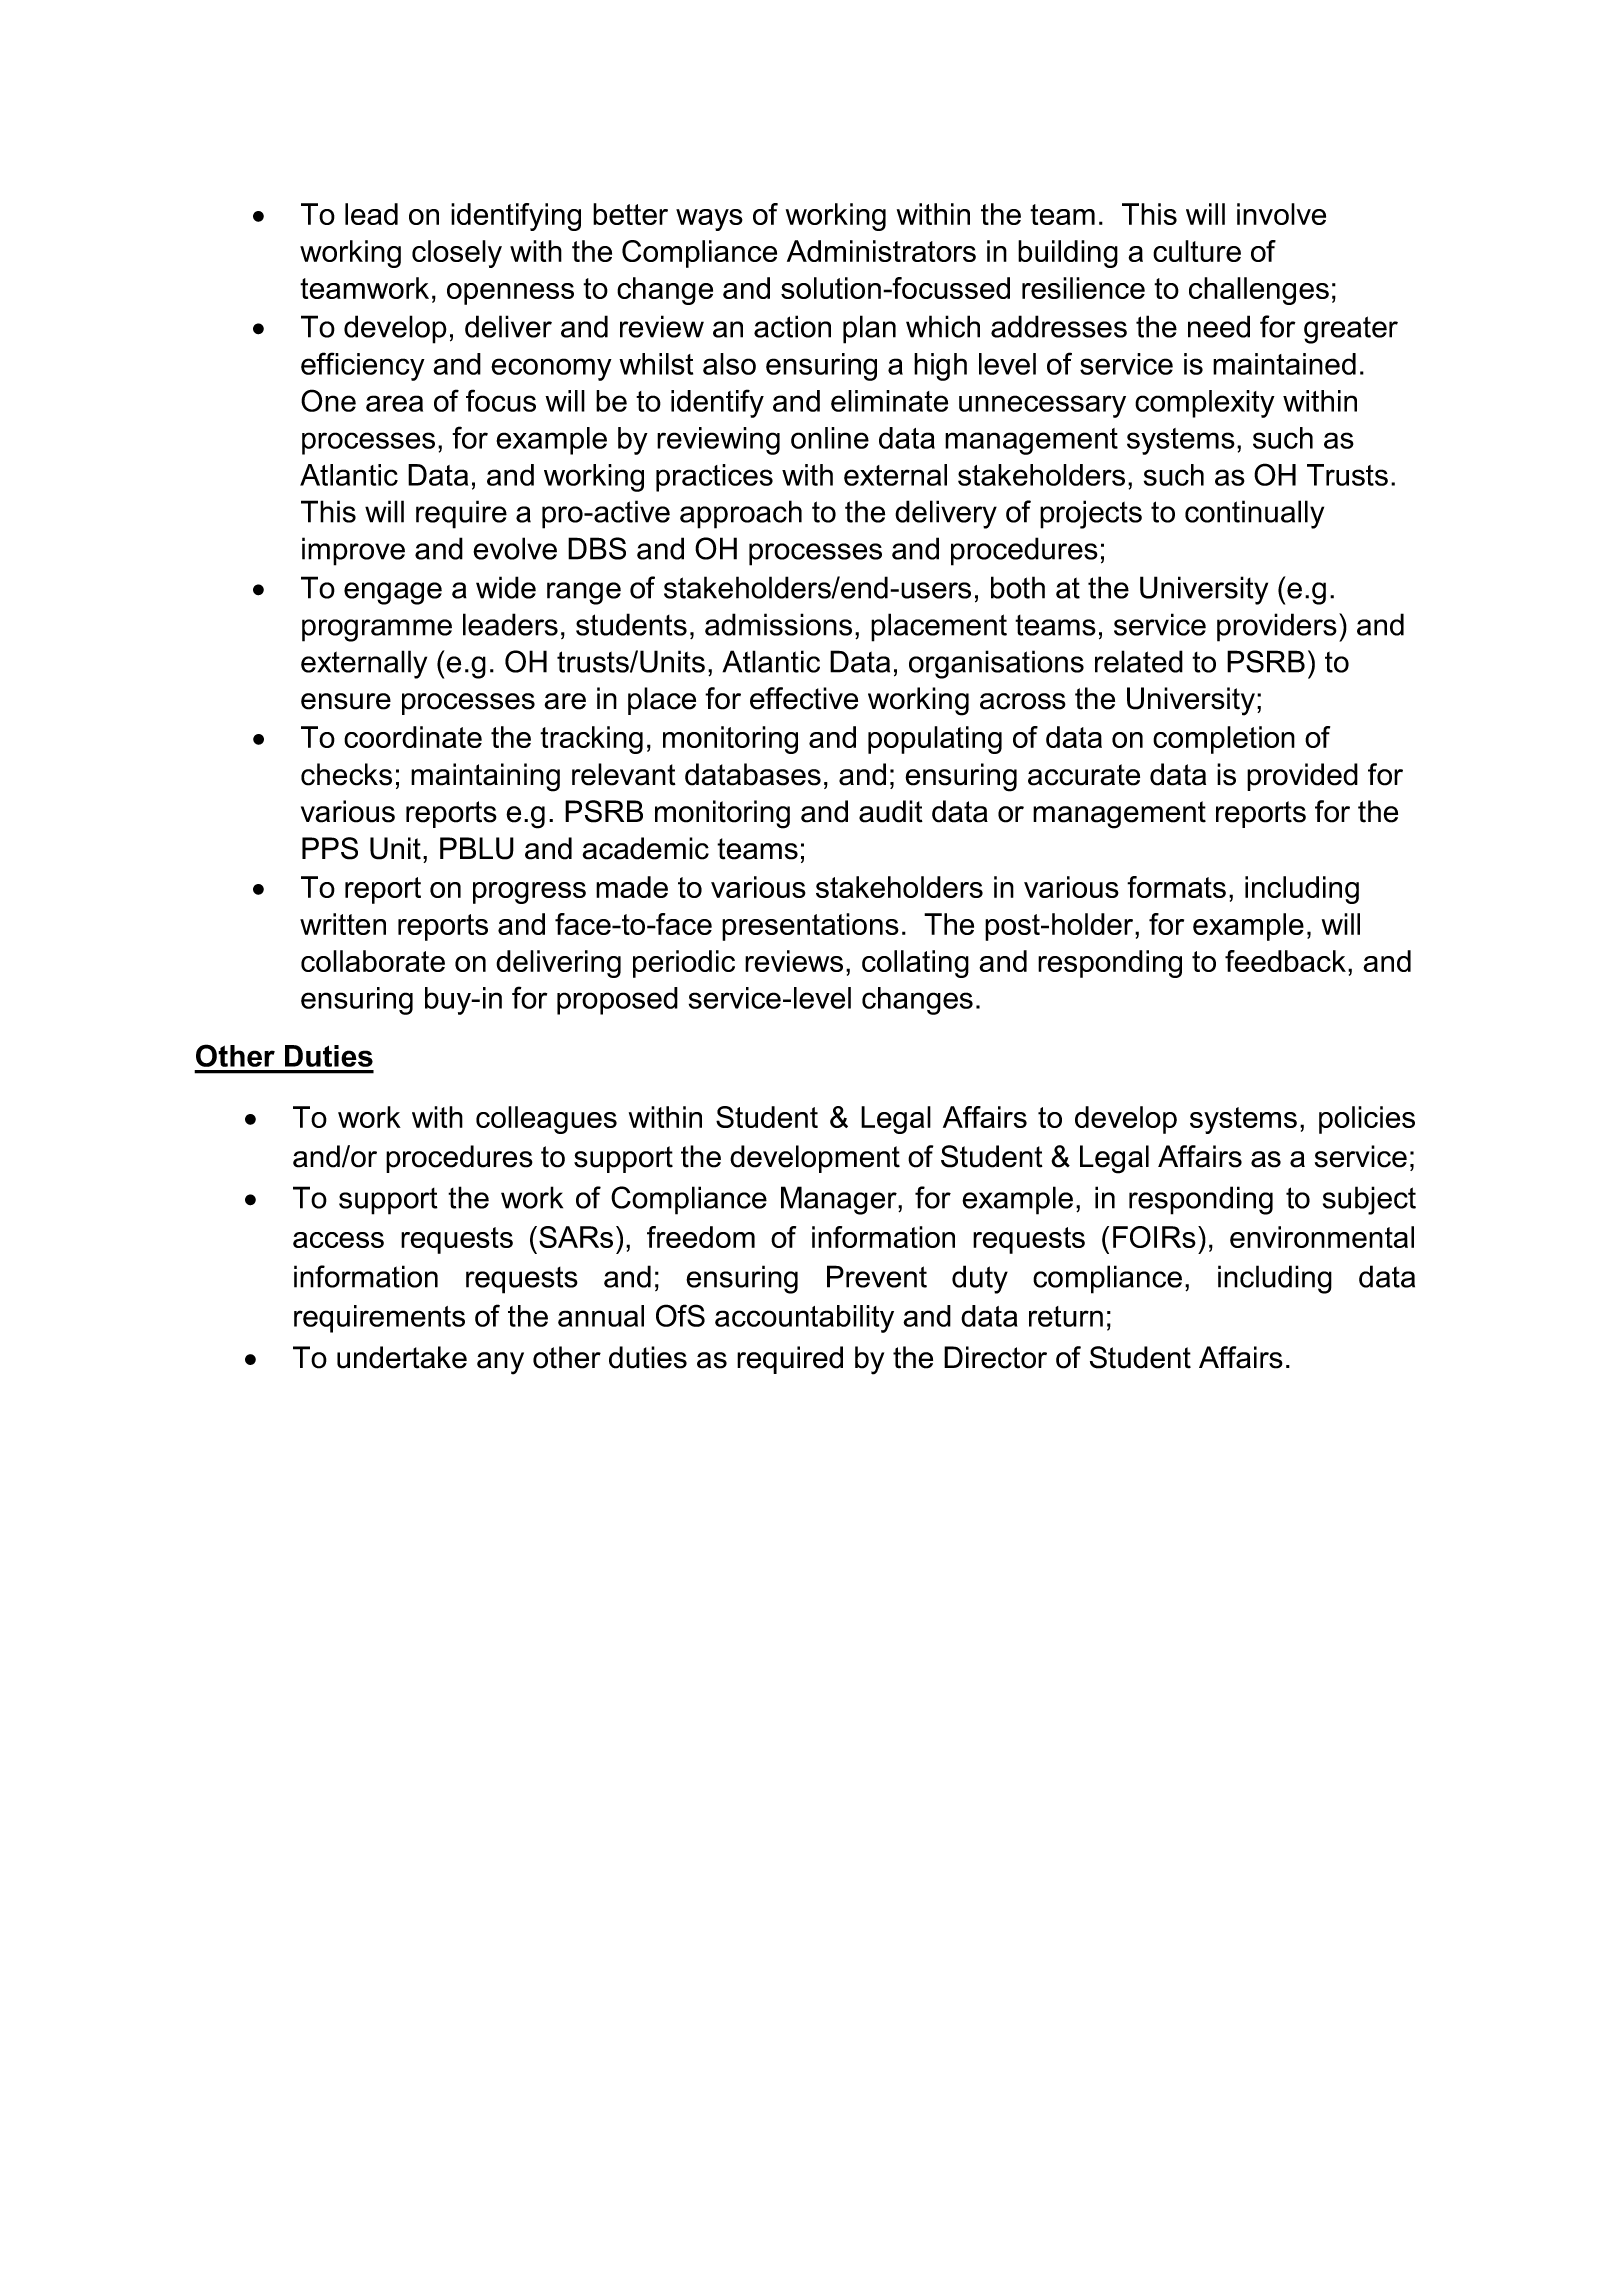 The height and width of the page is (2279, 1611). What do you see at coordinates (804, 1319) in the page?
I see `accountability` at bounding box center [804, 1319].
